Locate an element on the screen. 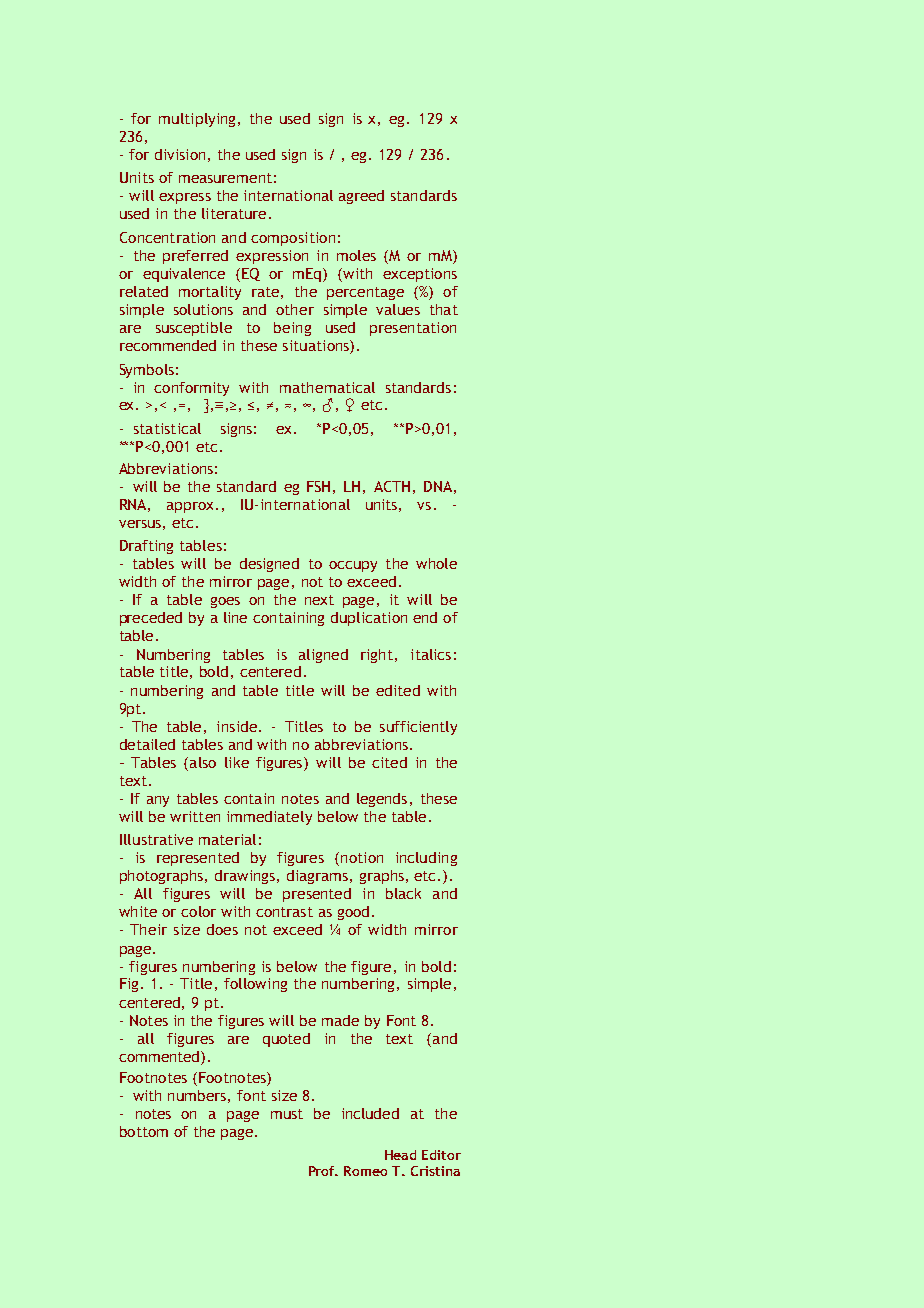 This screenshot has height=1308, width=924. italics is located at coordinates (431, 654).
